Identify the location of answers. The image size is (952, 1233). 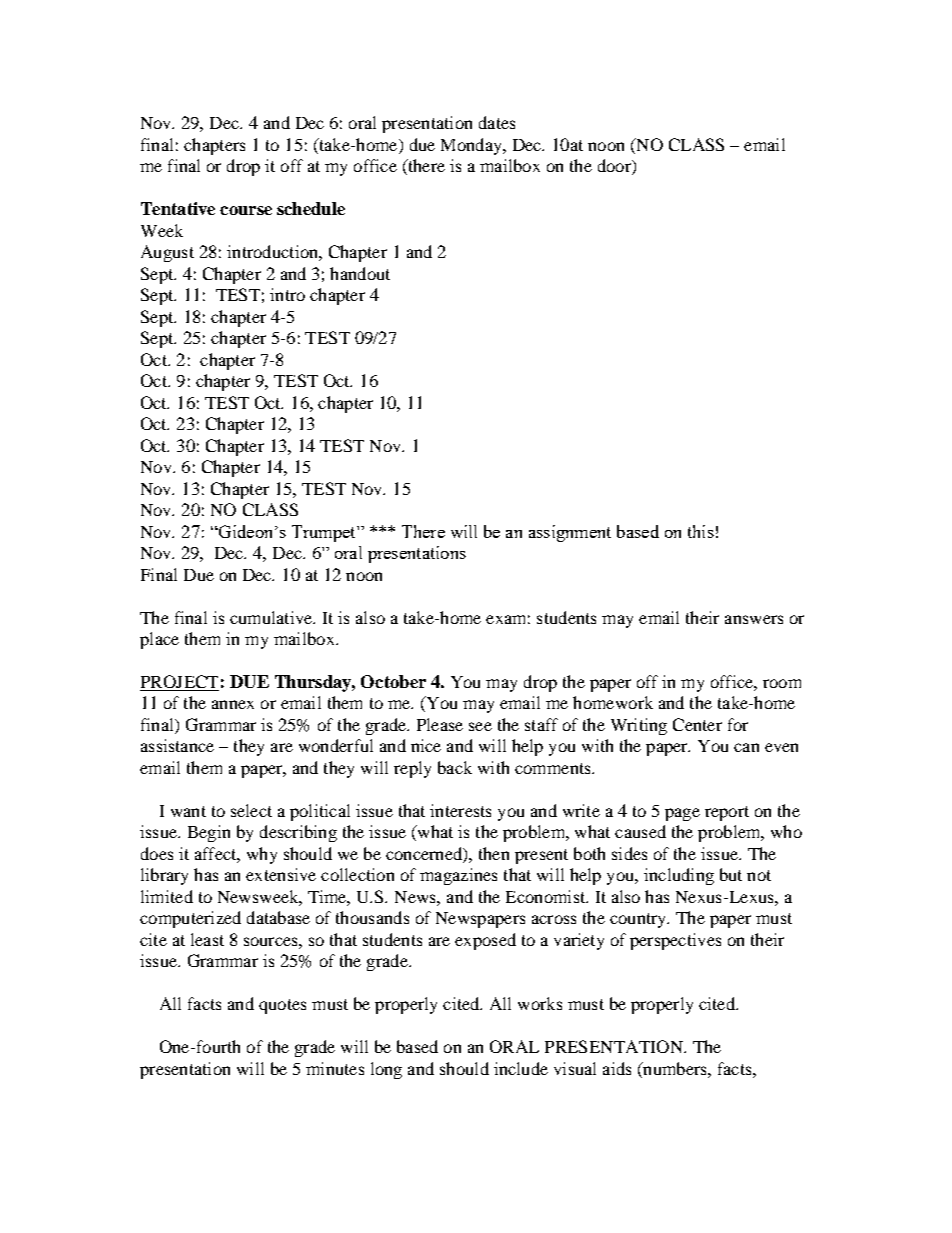
(754, 619).
